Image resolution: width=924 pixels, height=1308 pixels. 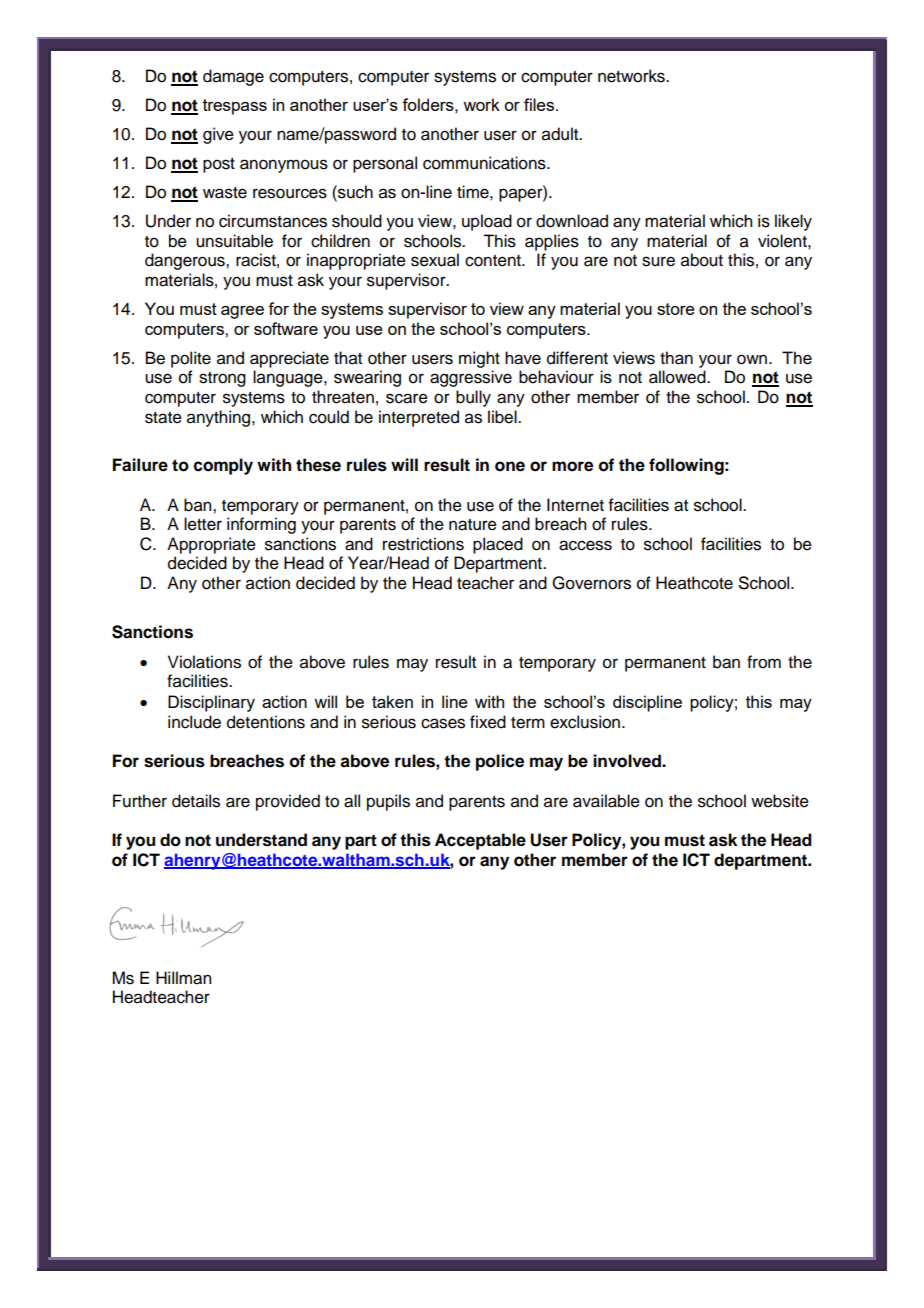 What do you see at coordinates (471, 378) in the page?
I see `aggressive` at bounding box center [471, 378].
